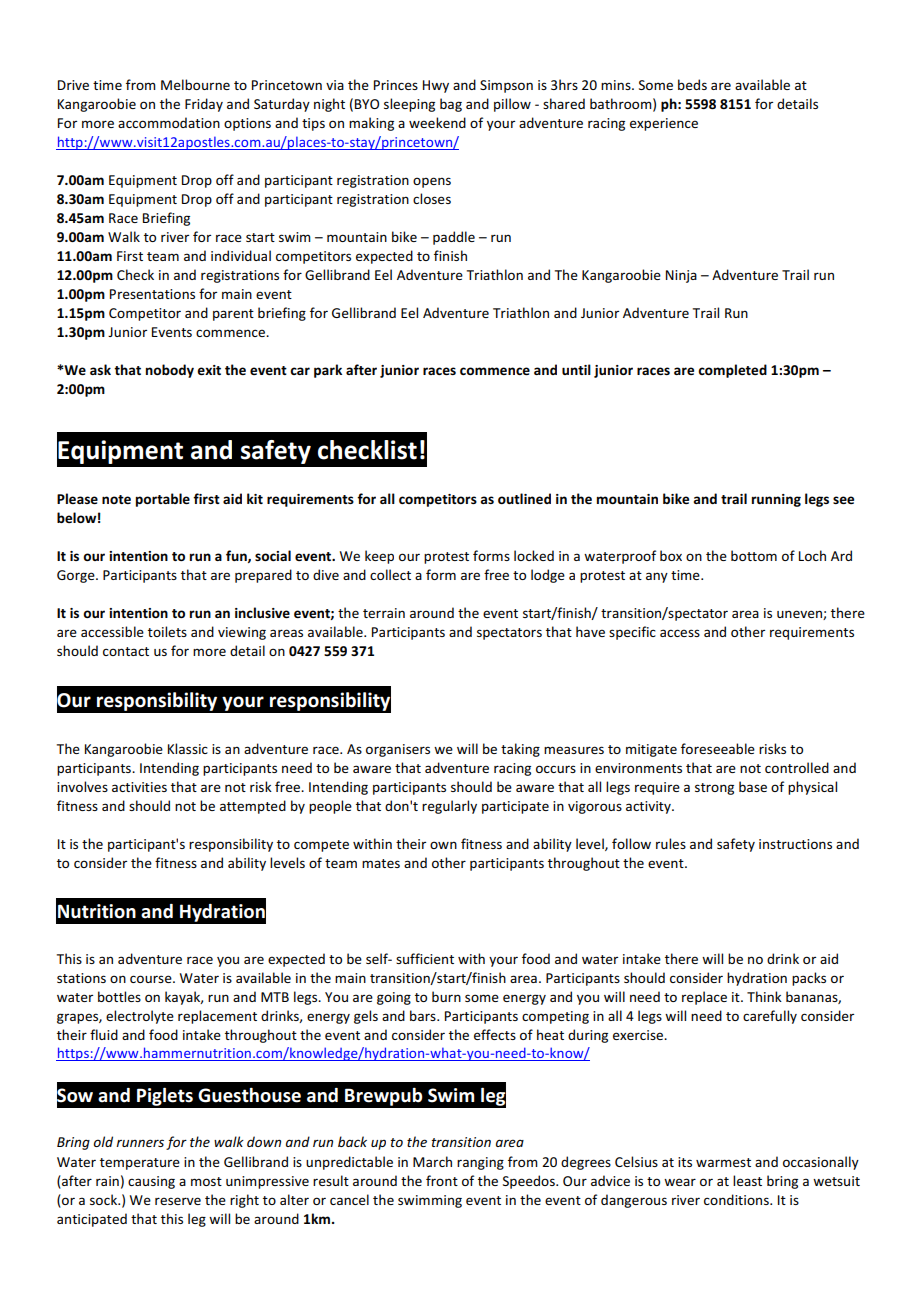  Describe the element at coordinates (446, 996) in the image. I see `burn` at that location.
